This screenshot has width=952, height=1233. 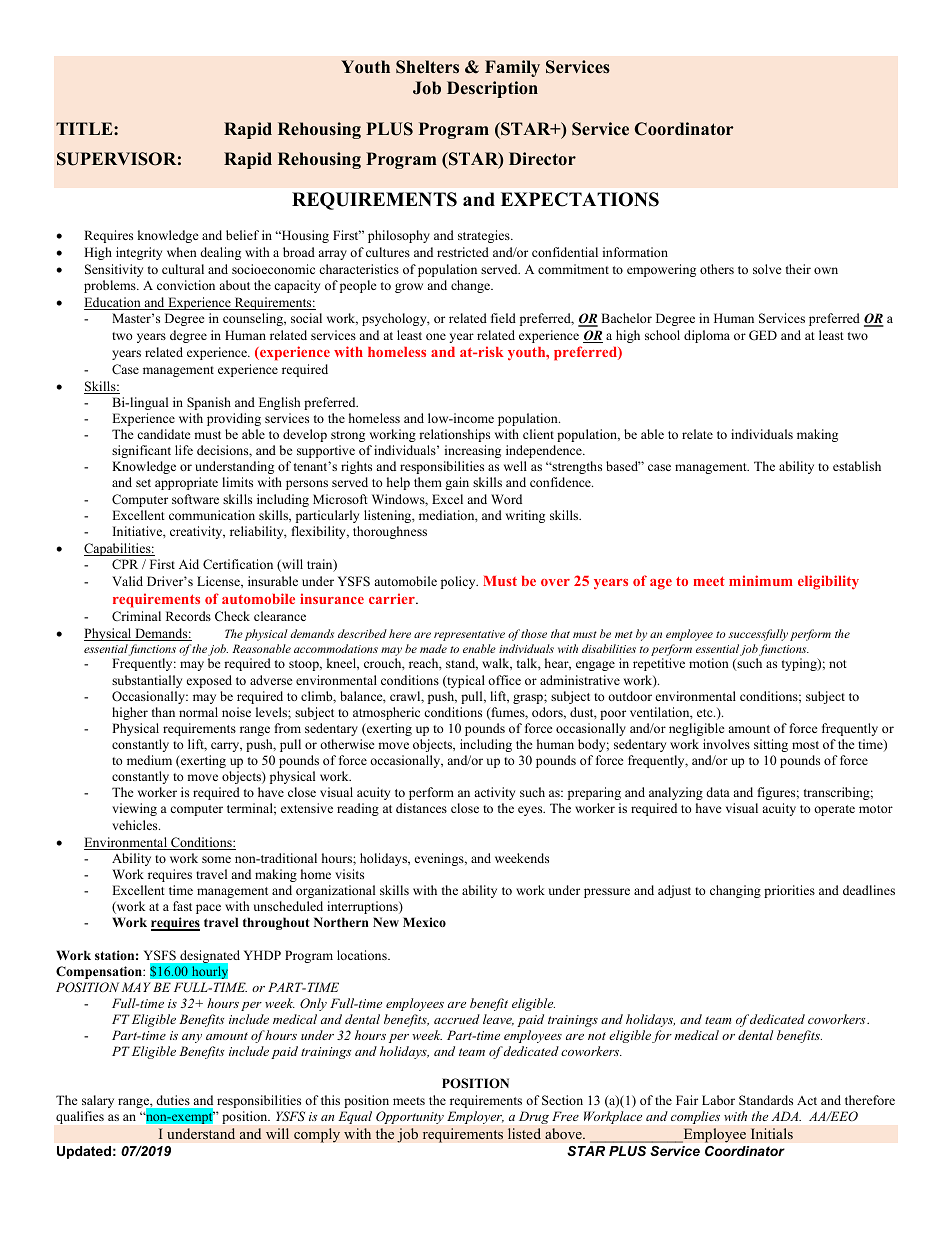 What do you see at coordinates (761, 580) in the screenshot?
I see `minimum` at bounding box center [761, 580].
